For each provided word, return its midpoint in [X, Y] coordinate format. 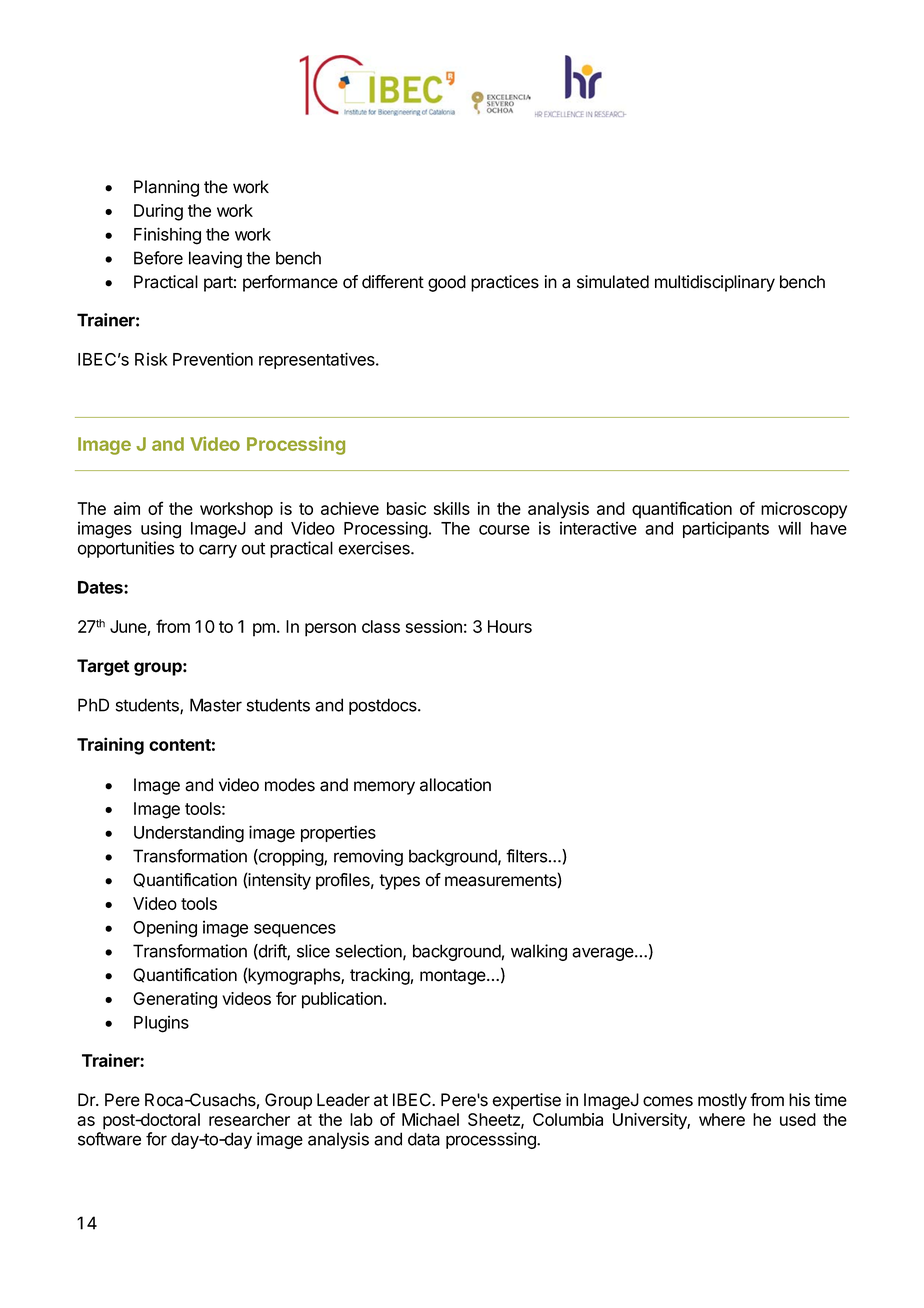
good [447, 283]
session [434, 626]
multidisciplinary [715, 283]
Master [216, 705]
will [789, 528]
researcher [249, 1119]
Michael [430, 1119]
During [158, 212]
